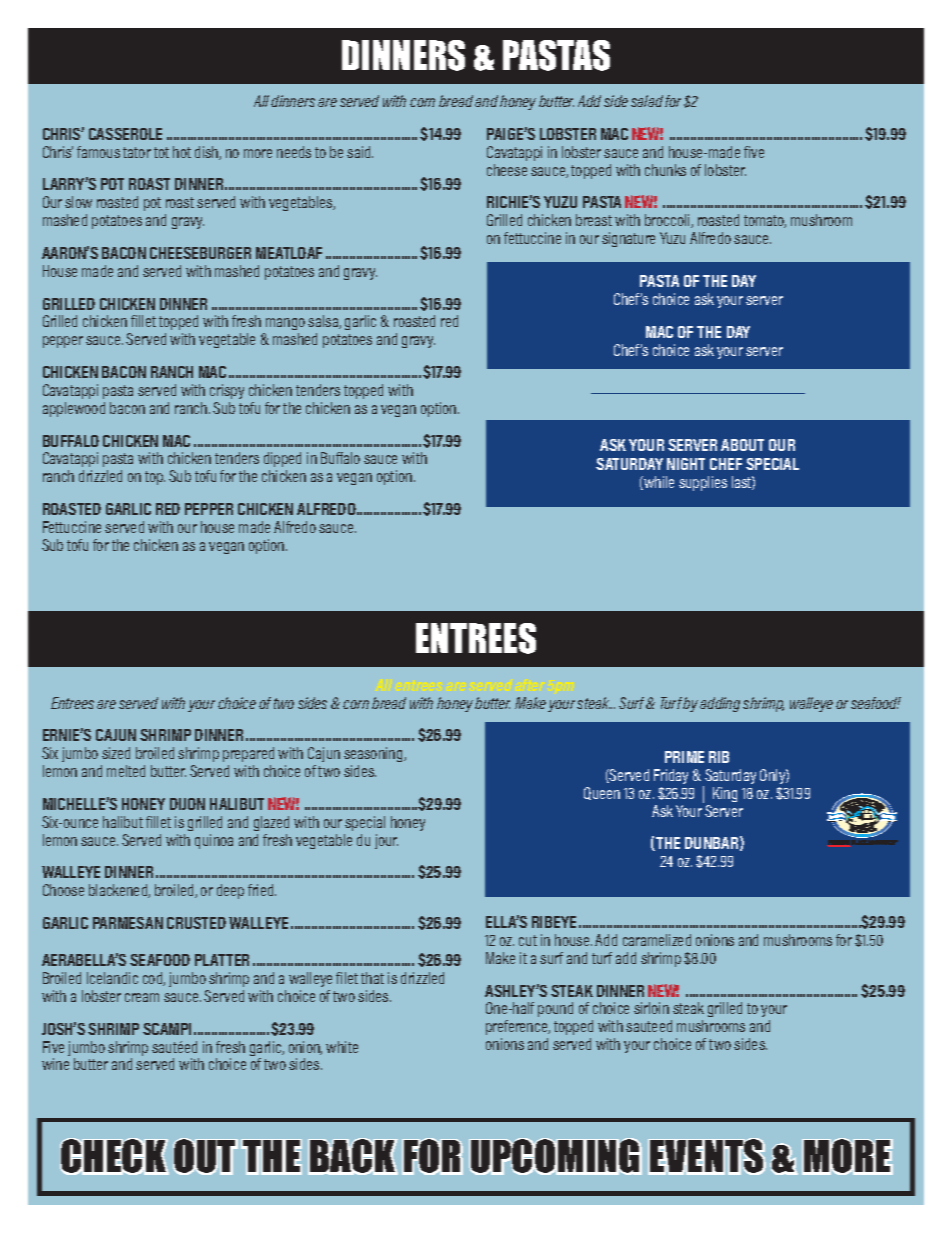 The width and height of the document is (952, 1233). What do you see at coordinates (114, 1156) in the document?
I see `CHECK` at bounding box center [114, 1156].
